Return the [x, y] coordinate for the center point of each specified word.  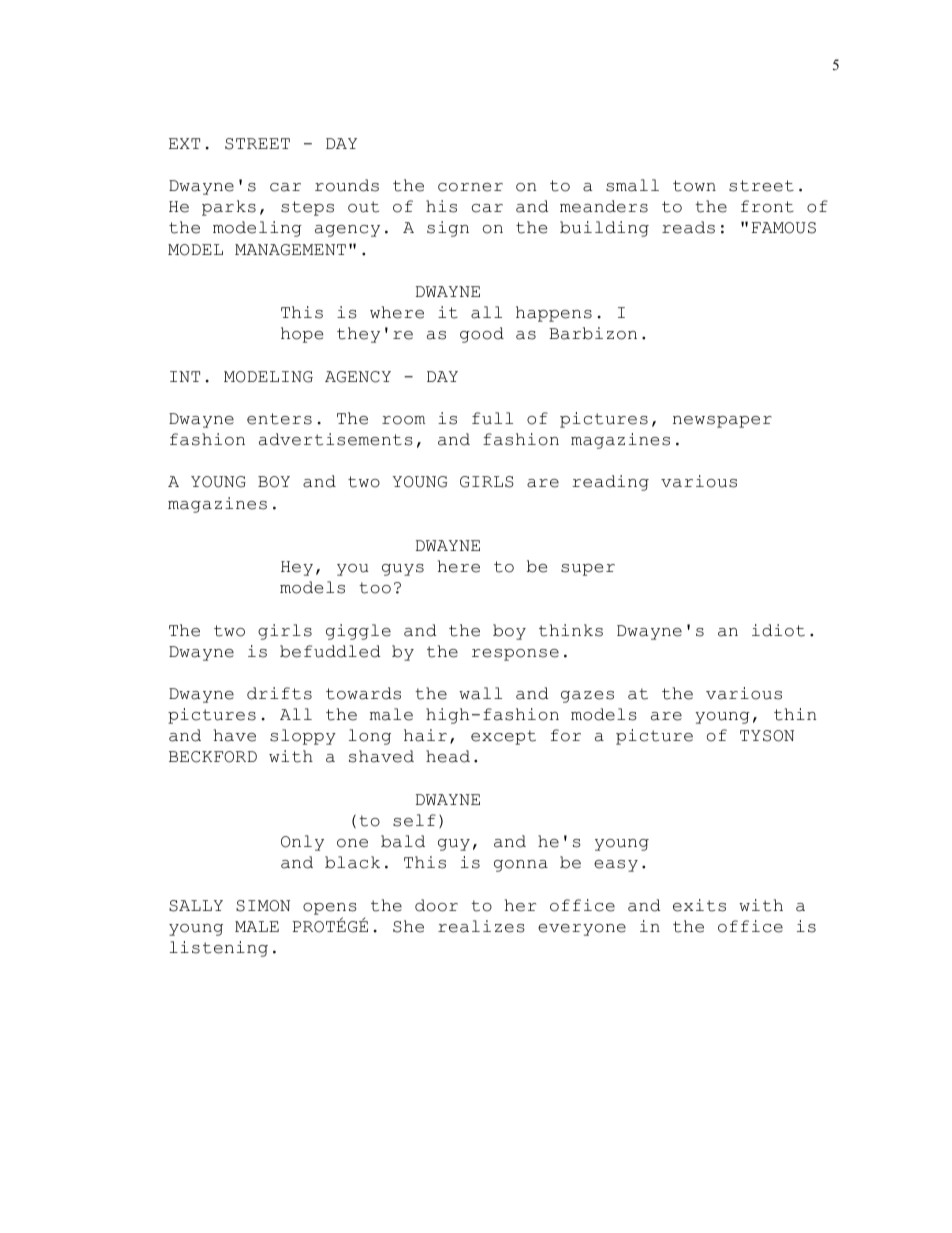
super [588, 570]
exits [699, 905]
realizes [481, 926]
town [694, 186]
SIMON [263, 906]
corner [470, 187]
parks [229, 208]
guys [403, 570]
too [375, 588]
